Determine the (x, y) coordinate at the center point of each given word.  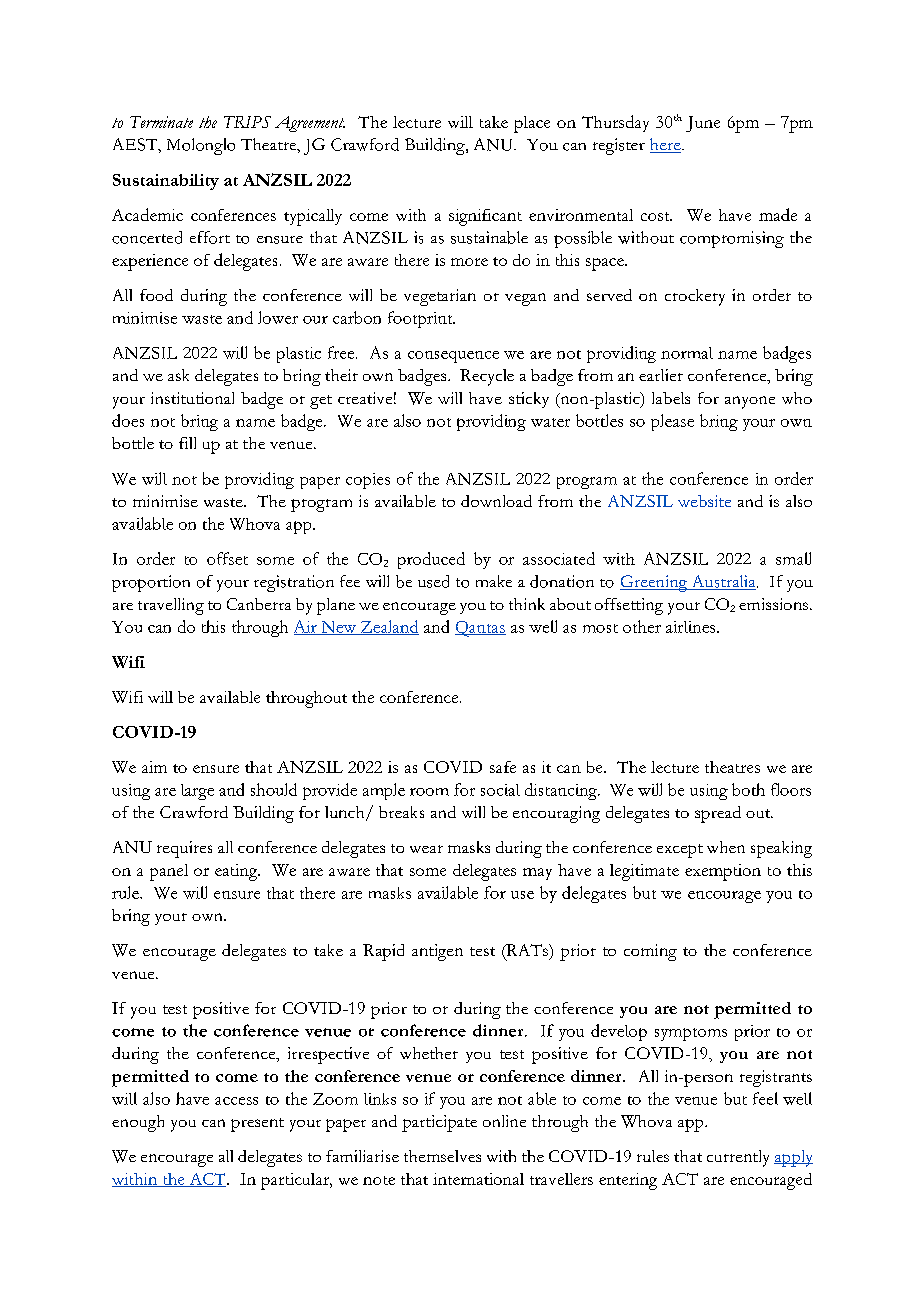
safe (503, 767)
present (257, 1125)
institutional (192, 398)
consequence (453, 357)
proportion (151, 583)
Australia (723, 582)
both (748, 789)
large (197, 792)
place (532, 124)
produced (431, 560)
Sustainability (166, 182)
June (703, 124)
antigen (437, 952)
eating (237, 872)
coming (650, 952)
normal (687, 353)
